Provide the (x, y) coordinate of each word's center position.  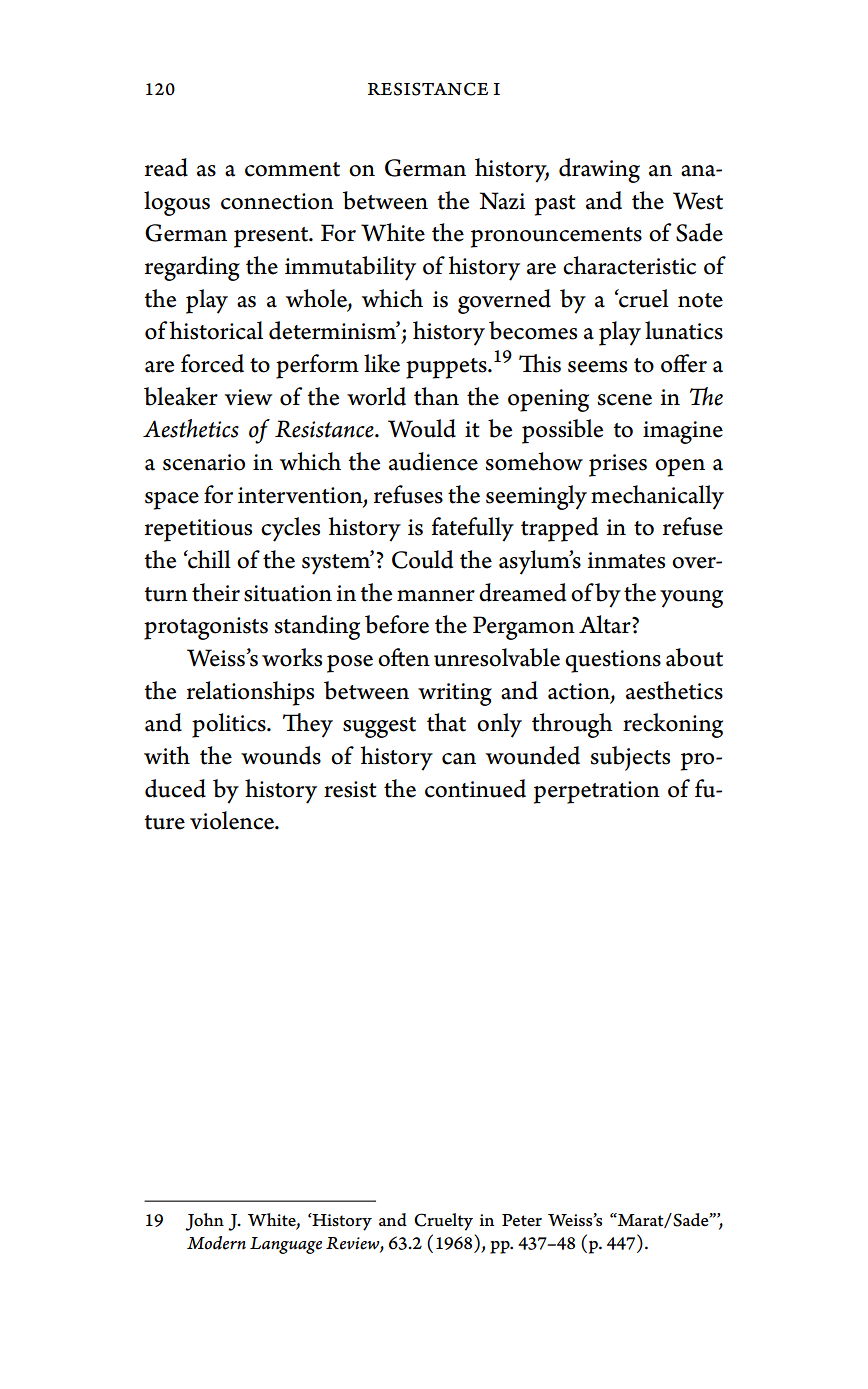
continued (475, 788)
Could (422, 559)
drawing (599, 170)
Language (286, 1245)
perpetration (597, 792)
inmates (626, 560)
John (204, 1222)
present (272, 237)
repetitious (198, 530)
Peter (522, 1220)
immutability (350, 268)
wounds (281, 755)
